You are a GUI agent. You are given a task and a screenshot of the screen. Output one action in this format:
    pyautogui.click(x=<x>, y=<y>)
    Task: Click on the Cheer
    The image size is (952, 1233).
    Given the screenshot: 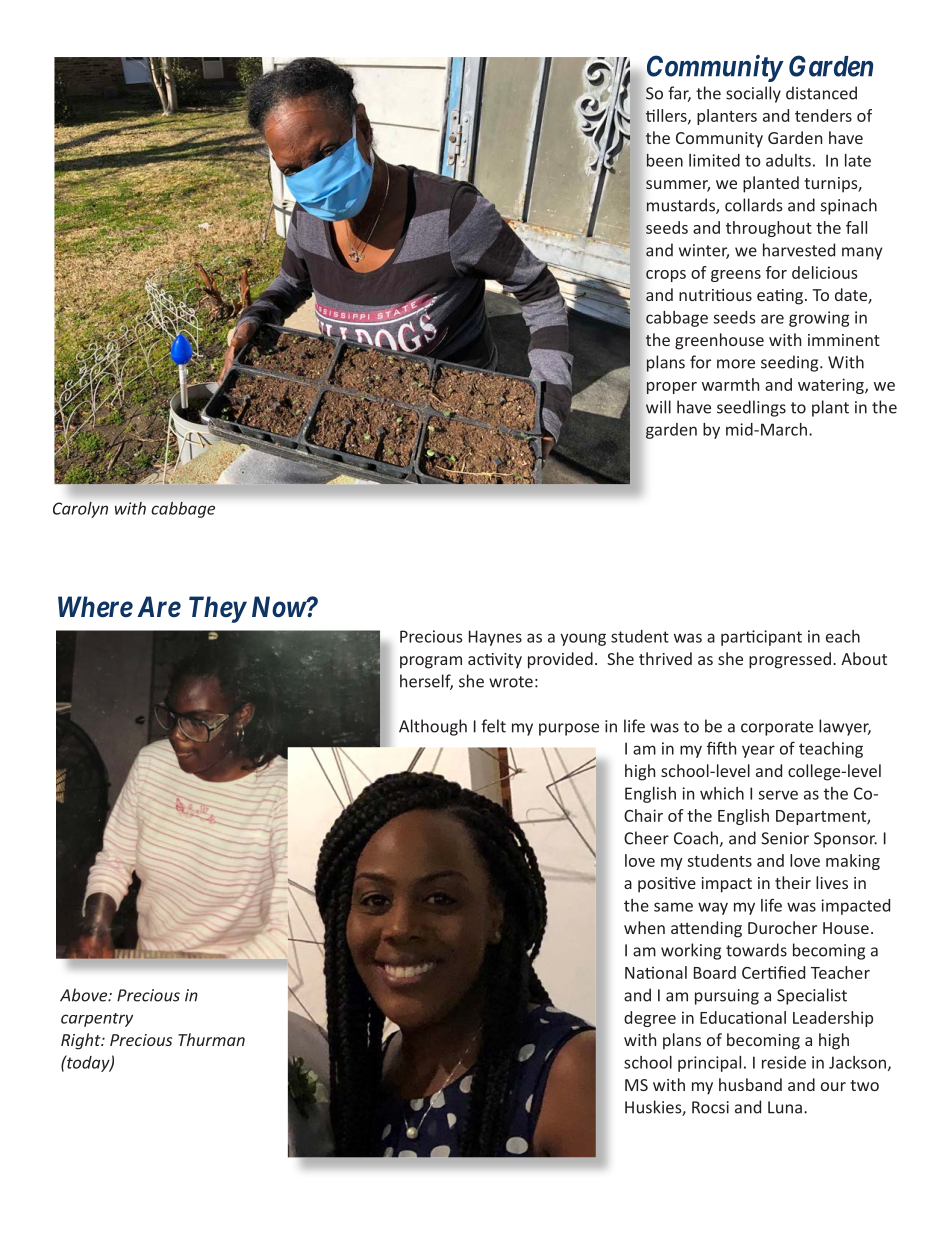 What is the action you would take?
    pyautogui.click(x=646, y=838)
